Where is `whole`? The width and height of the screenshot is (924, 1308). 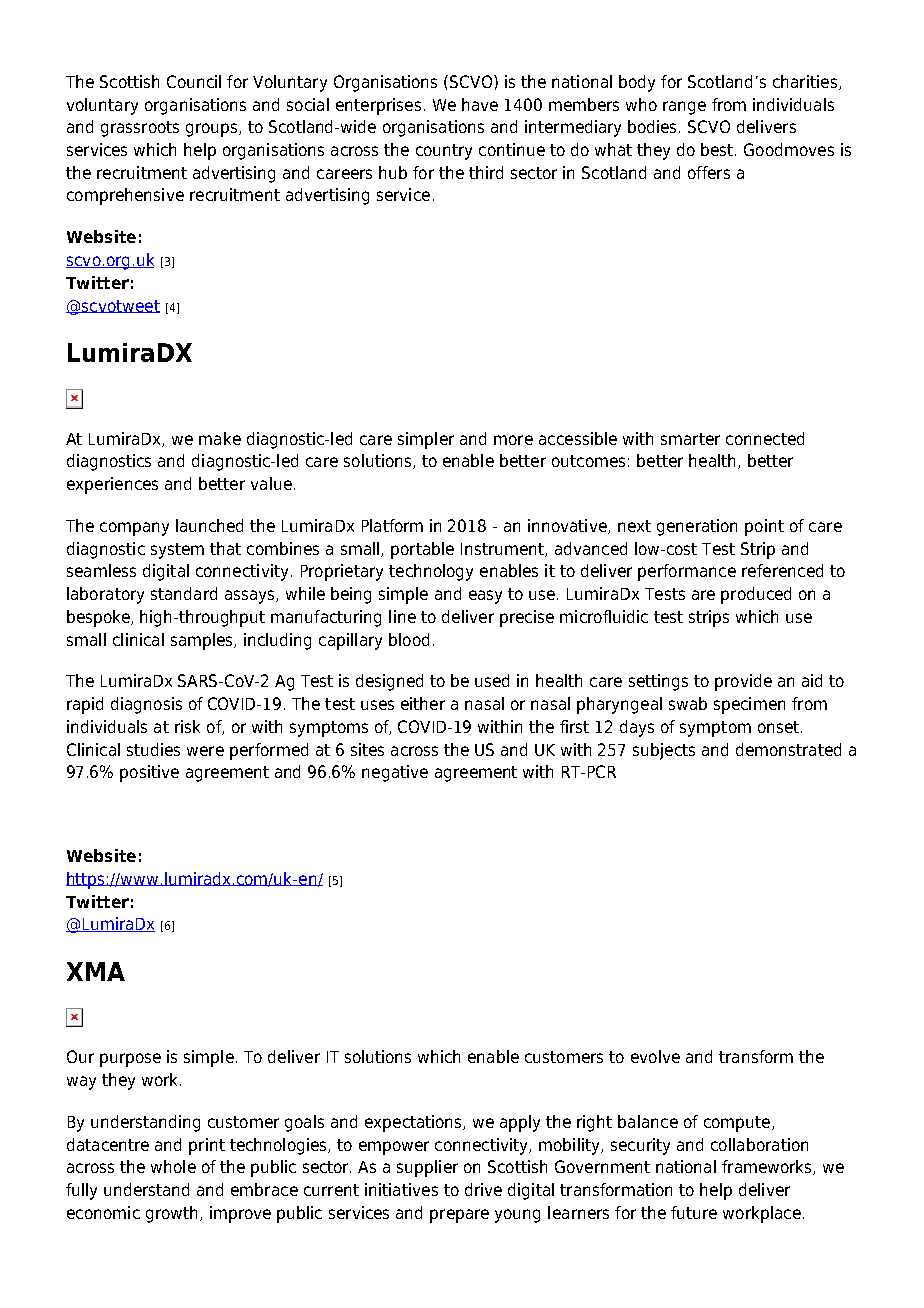 whole is located at coordinates (173, 1166).
